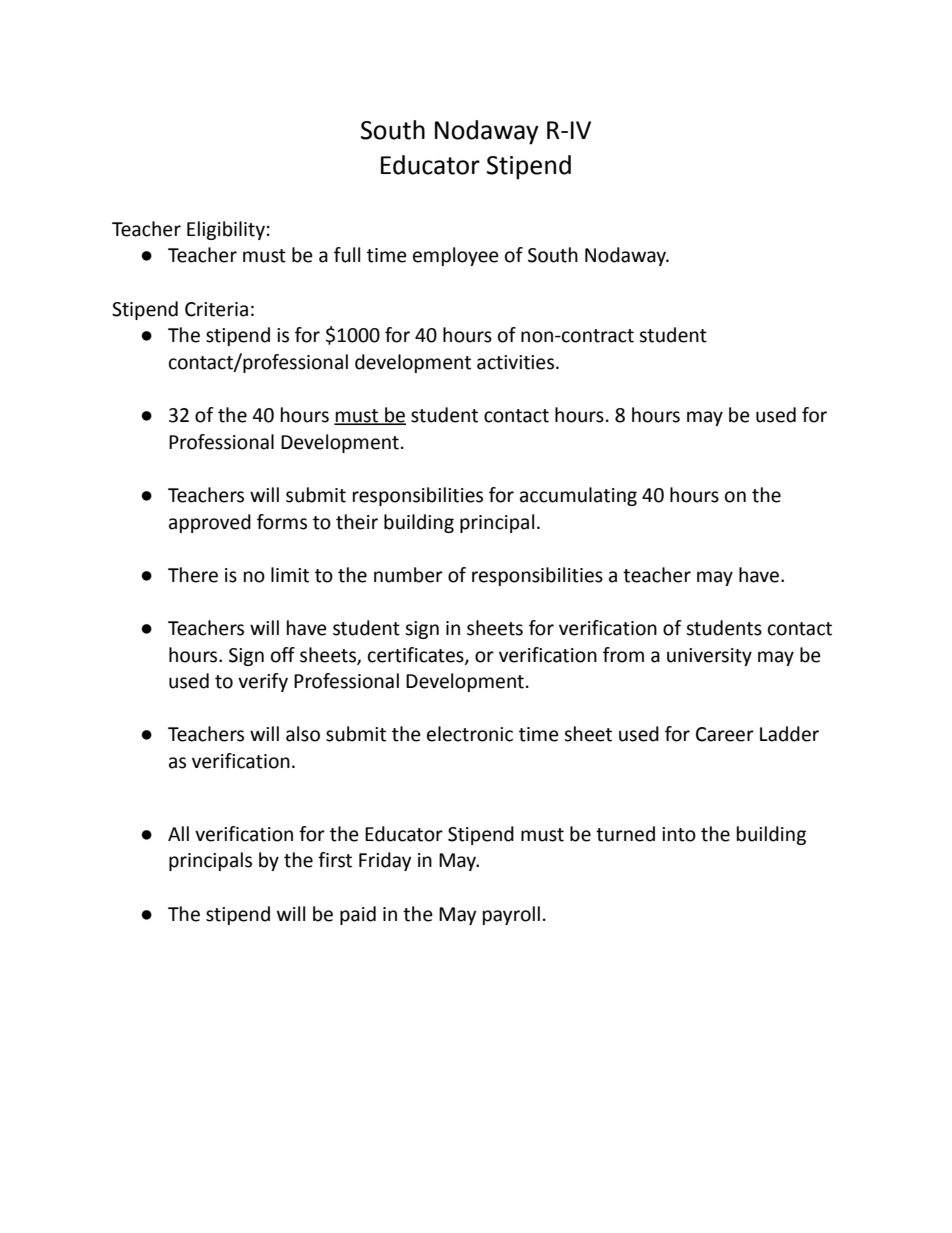 This screenshot has height=1233, width=952. I want to click on employee, so click(456, 256).
